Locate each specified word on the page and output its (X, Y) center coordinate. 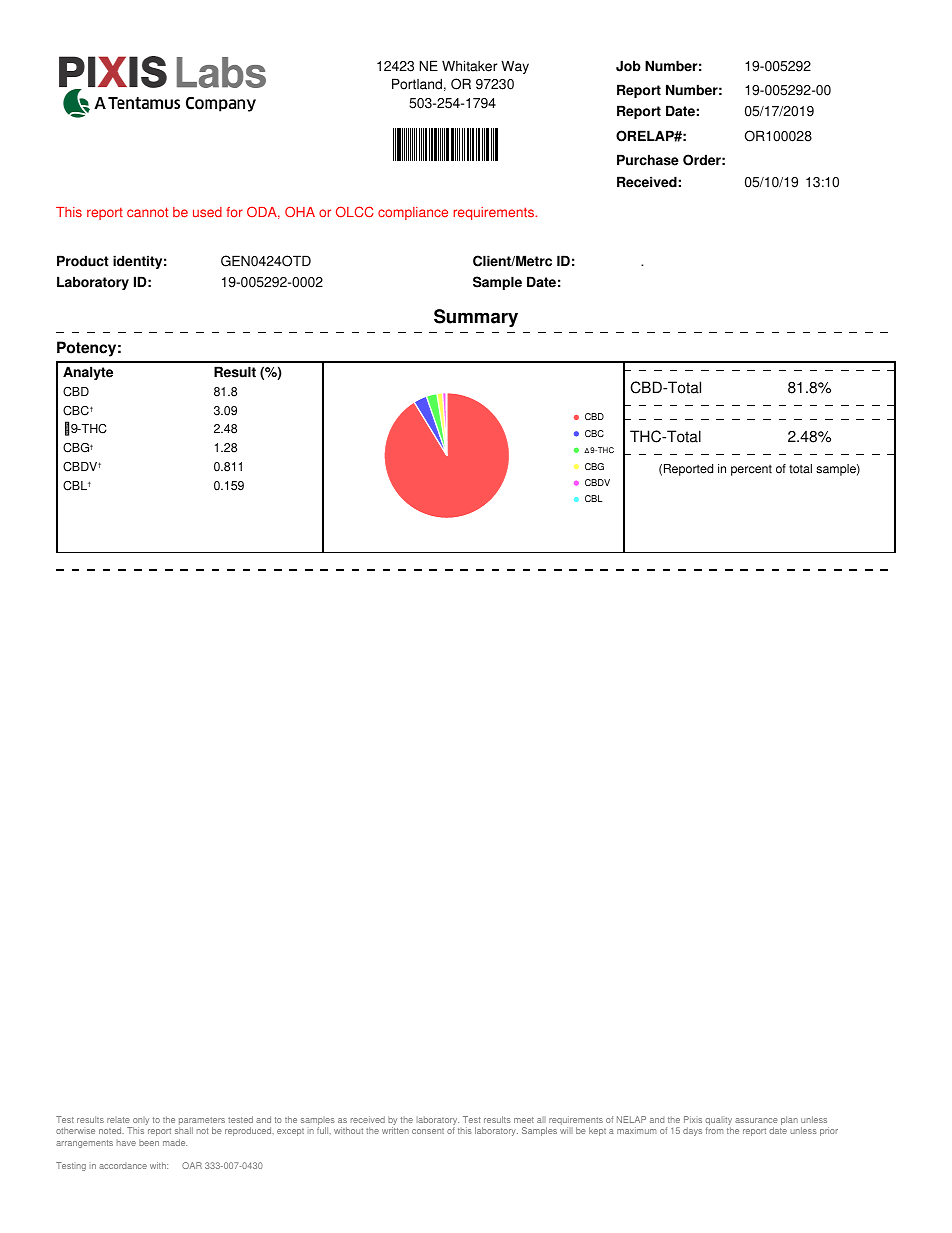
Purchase (648, 160)
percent (751, 470)
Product (83, 261)
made (175, 1142)
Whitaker (469, 66)
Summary (476, 318)
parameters (202, 1122)
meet (524, 1120)
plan (789, 1120)
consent (428, 1131)
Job (628, 66)
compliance (413, 213)
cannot (147, 212)
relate (118, 1120)
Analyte (88, 373)
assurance (756, 1120)
